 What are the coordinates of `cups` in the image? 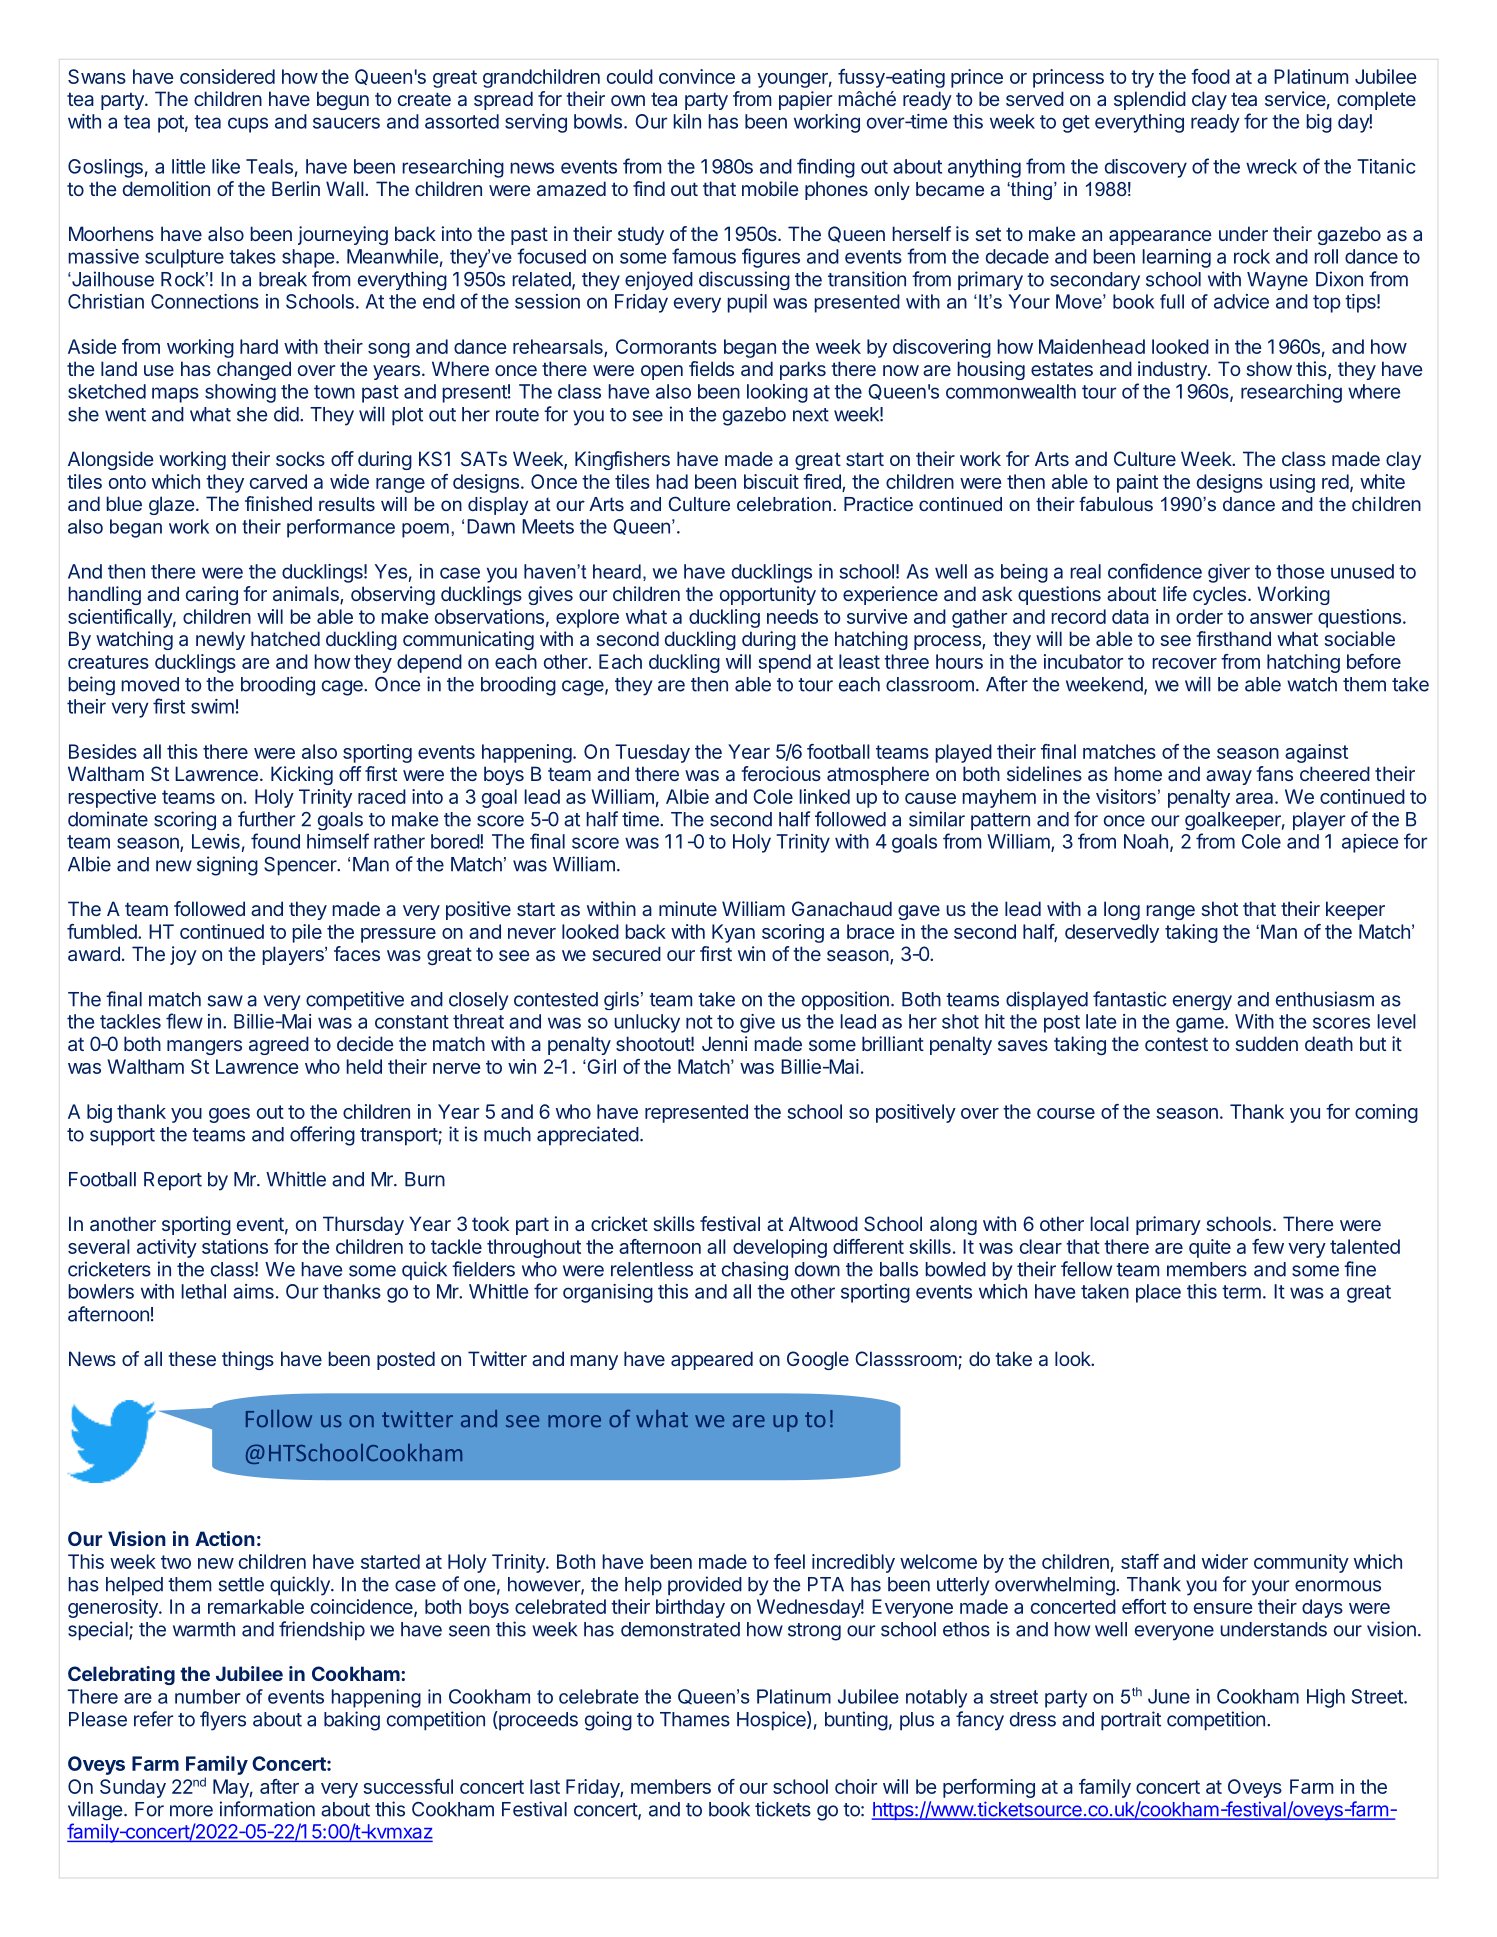 It's located at (248, 125).
